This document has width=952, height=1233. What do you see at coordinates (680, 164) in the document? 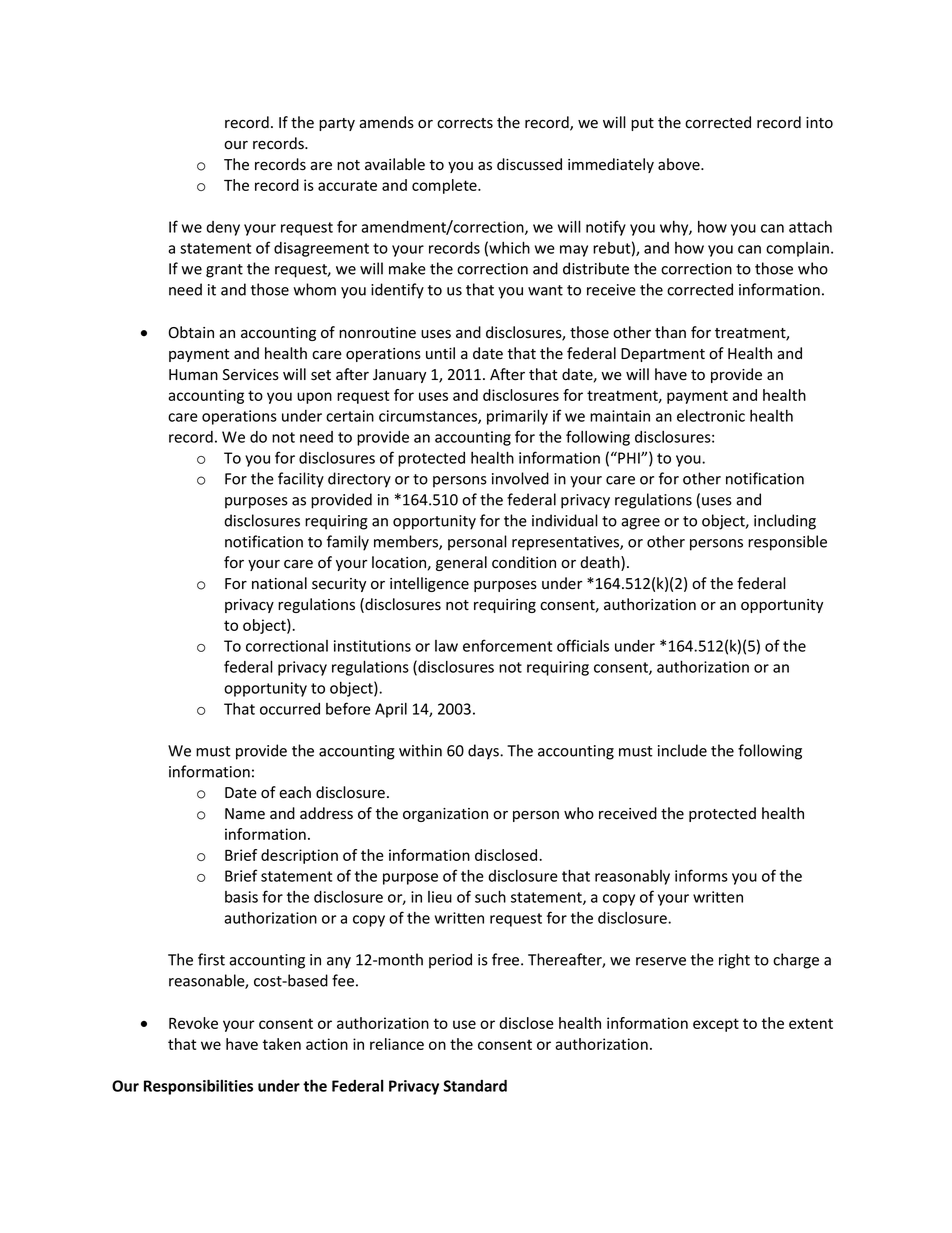
I see `above` at bounding box center [680, 164].
